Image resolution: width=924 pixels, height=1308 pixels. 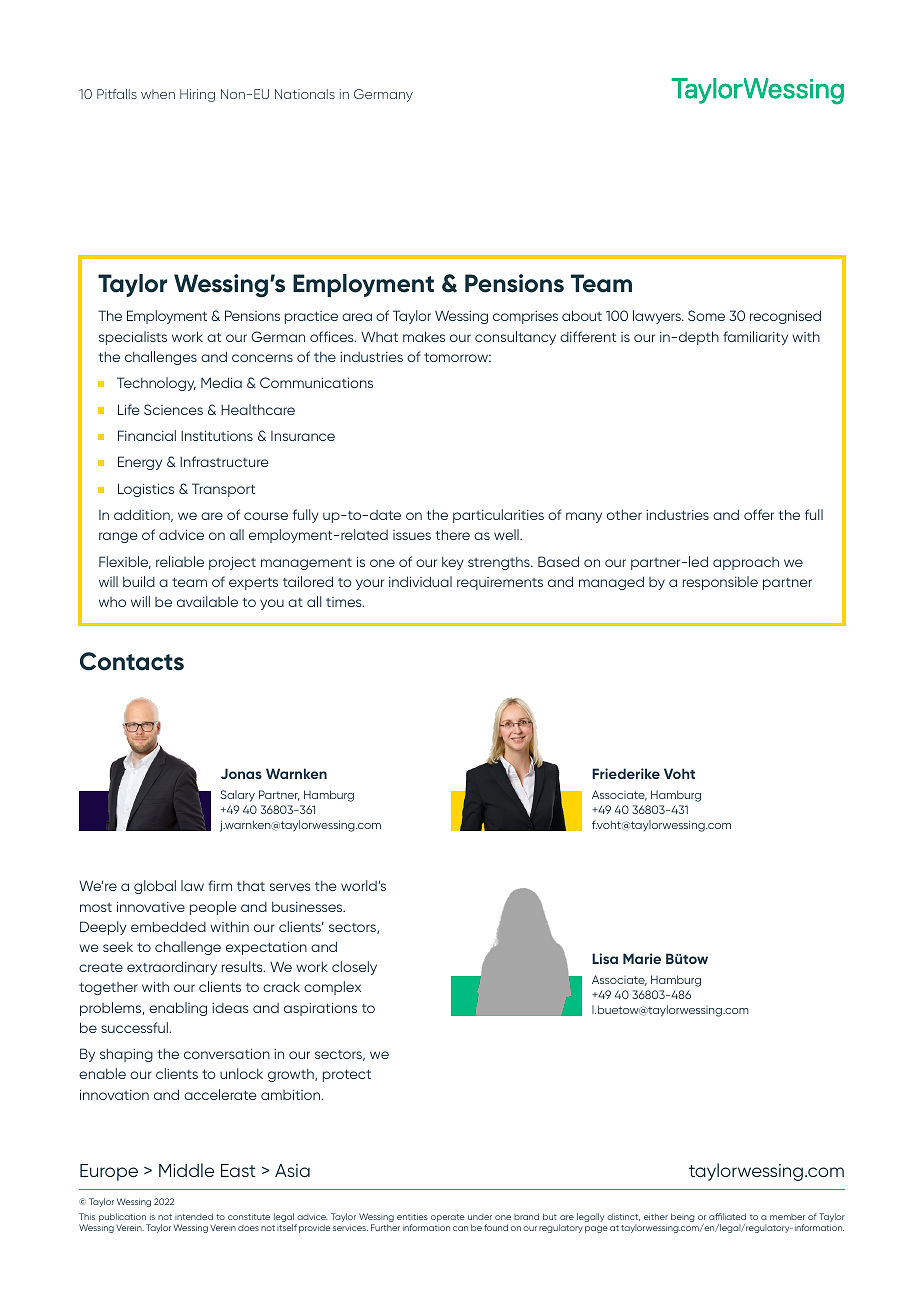 I want to click on Nationals, so click(x=305, y=94).
